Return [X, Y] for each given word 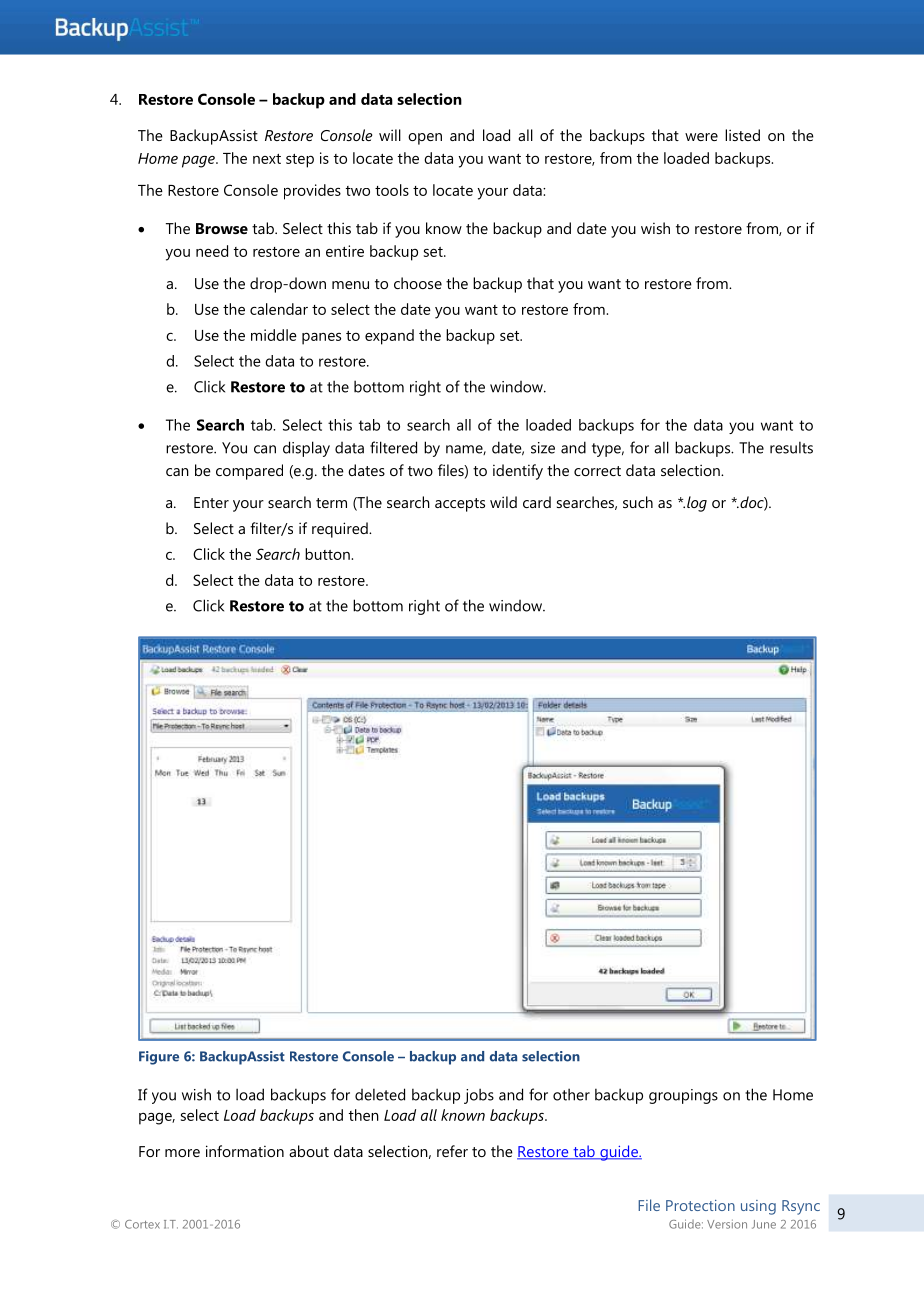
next [267, 159]
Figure [159, 1058]
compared [249, 472]
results [791, 447]
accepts [460, 505]
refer [452, 1151]
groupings [683, 1096]
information [245, 1151]
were [701, 137]
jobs [479, 1096]
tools [392, 190]
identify [518, 472]
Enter [211, 502]
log [697, 504]
